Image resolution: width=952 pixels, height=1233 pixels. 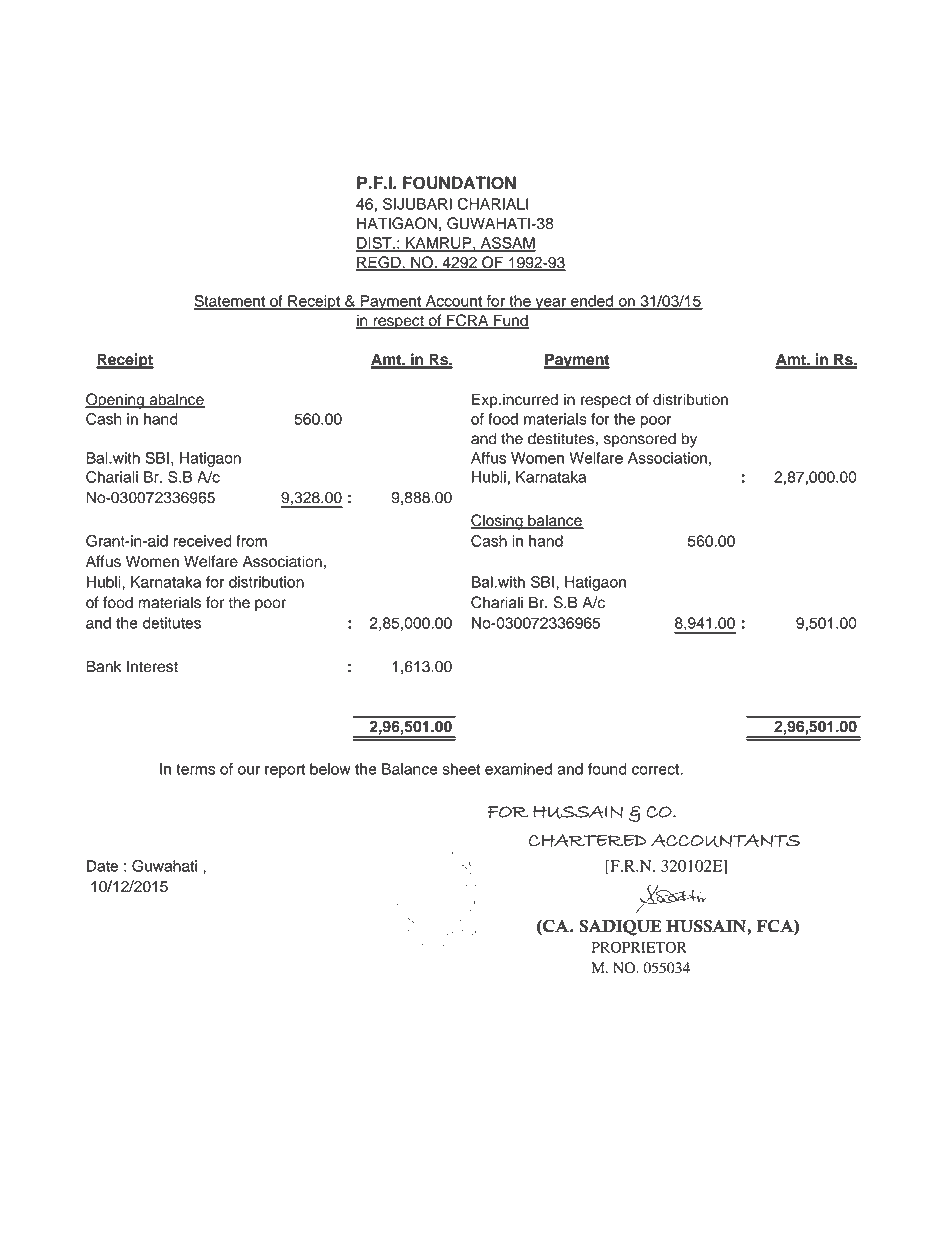 What do you see at coordinates (507, 244) in the page?
I see `ASSAM` at bounding box center [507, 244].
